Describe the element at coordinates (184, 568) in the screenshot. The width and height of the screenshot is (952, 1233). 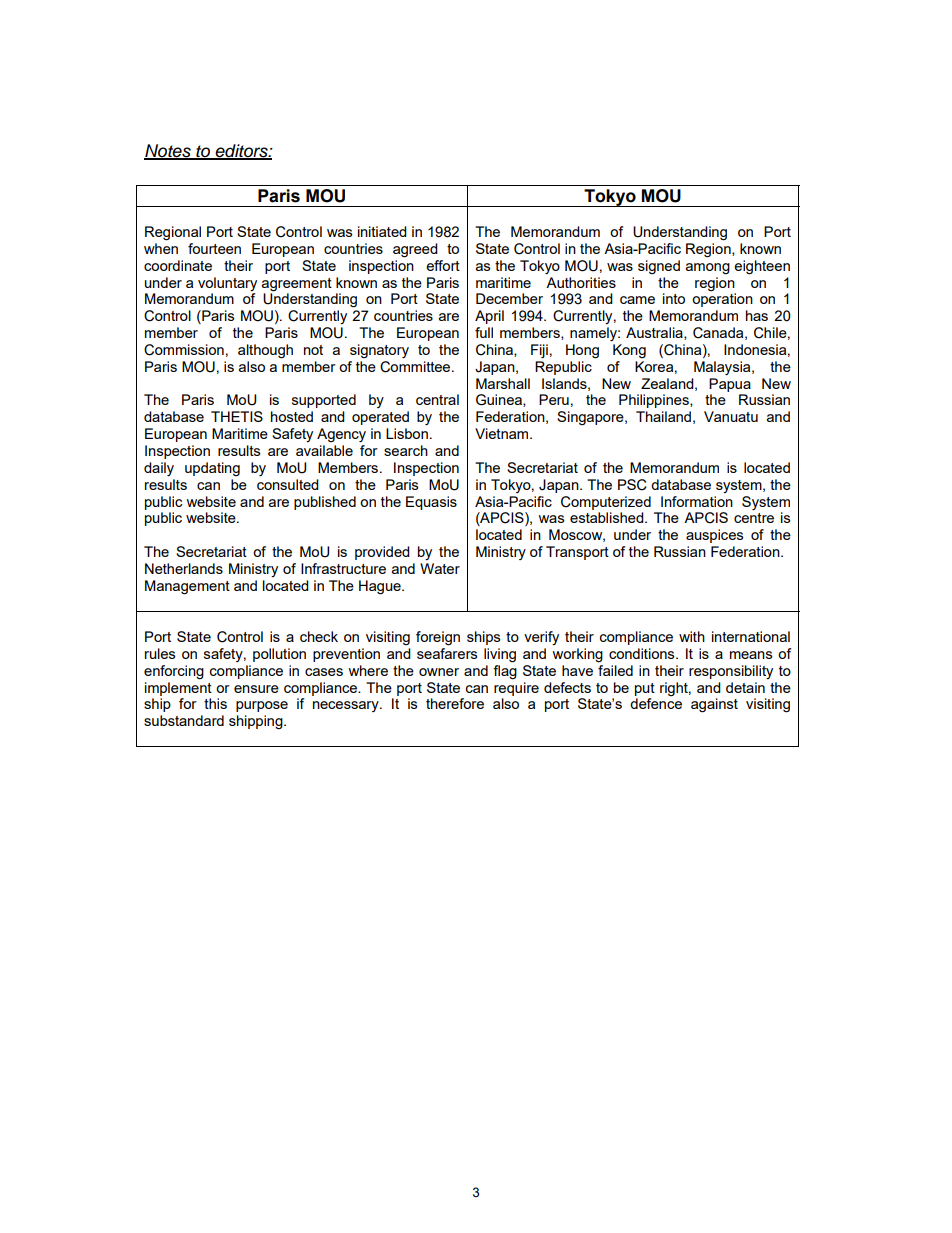
I see `Netherlands` at that location.
